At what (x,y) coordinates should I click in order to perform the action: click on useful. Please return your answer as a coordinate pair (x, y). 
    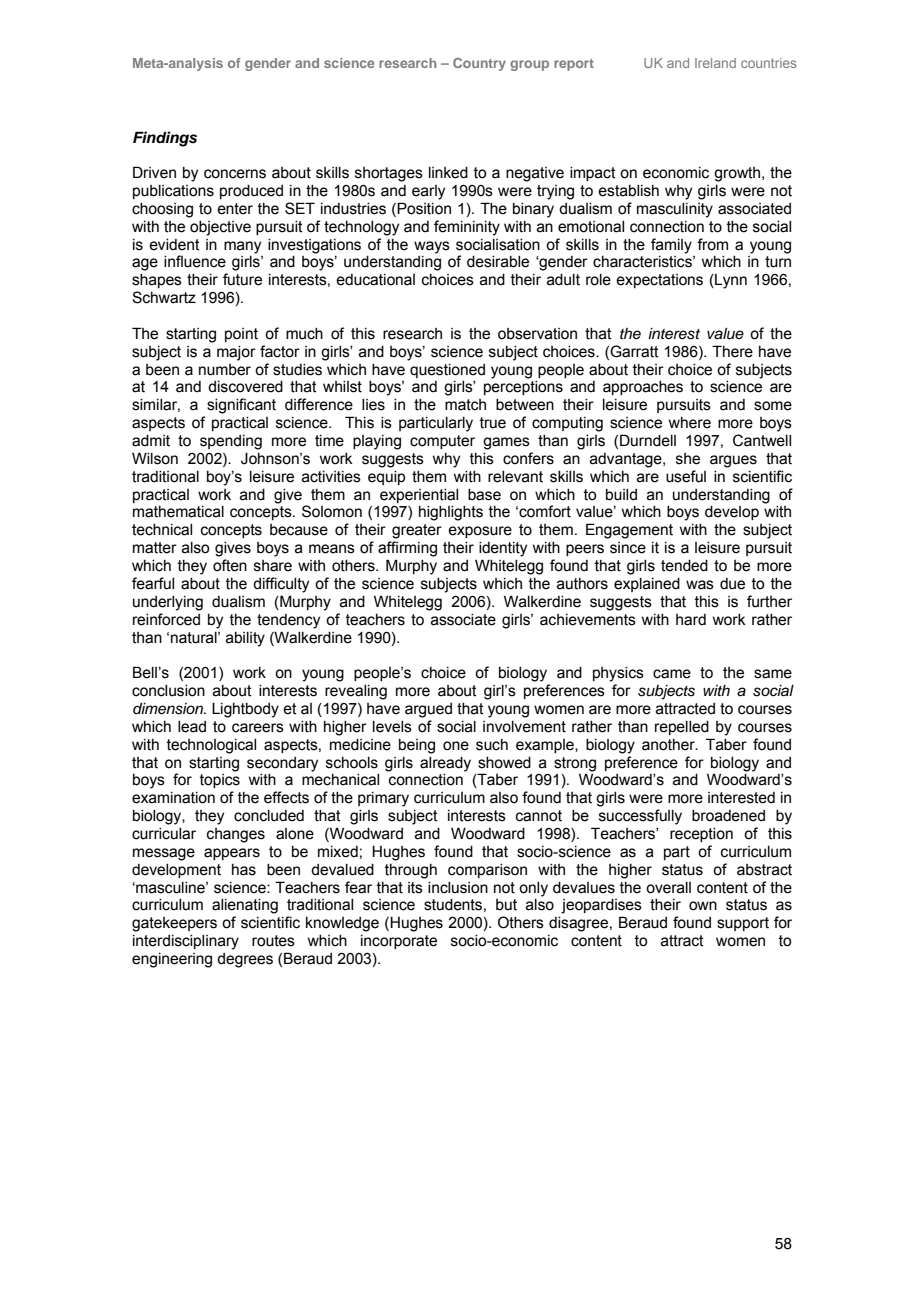
    Looking at the image, I should click on (686, 476).
